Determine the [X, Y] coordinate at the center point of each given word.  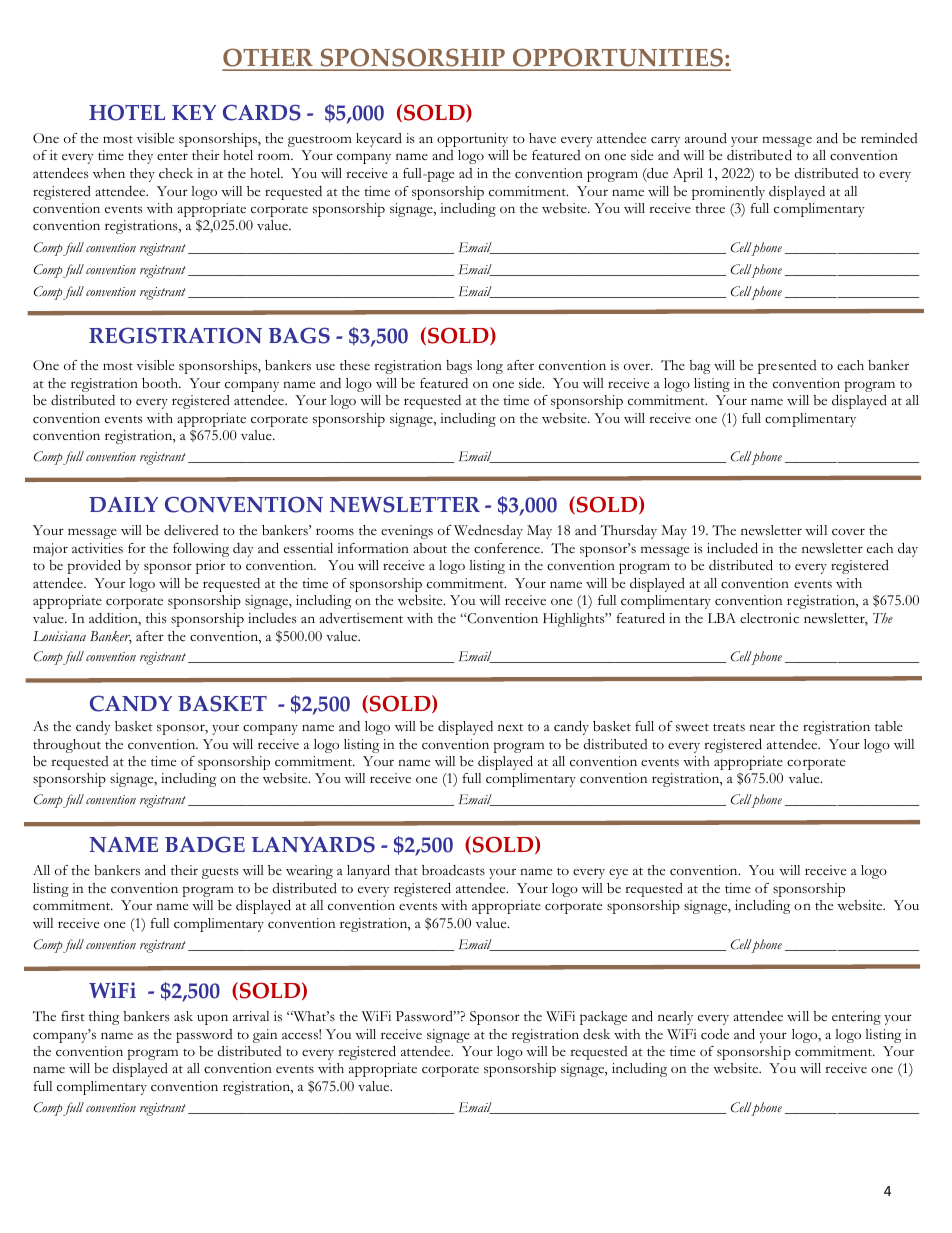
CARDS [262, 112]
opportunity [472, 140]
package [603, 1018]
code [715, 1034]
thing [104, 1018]
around [706, 138]
